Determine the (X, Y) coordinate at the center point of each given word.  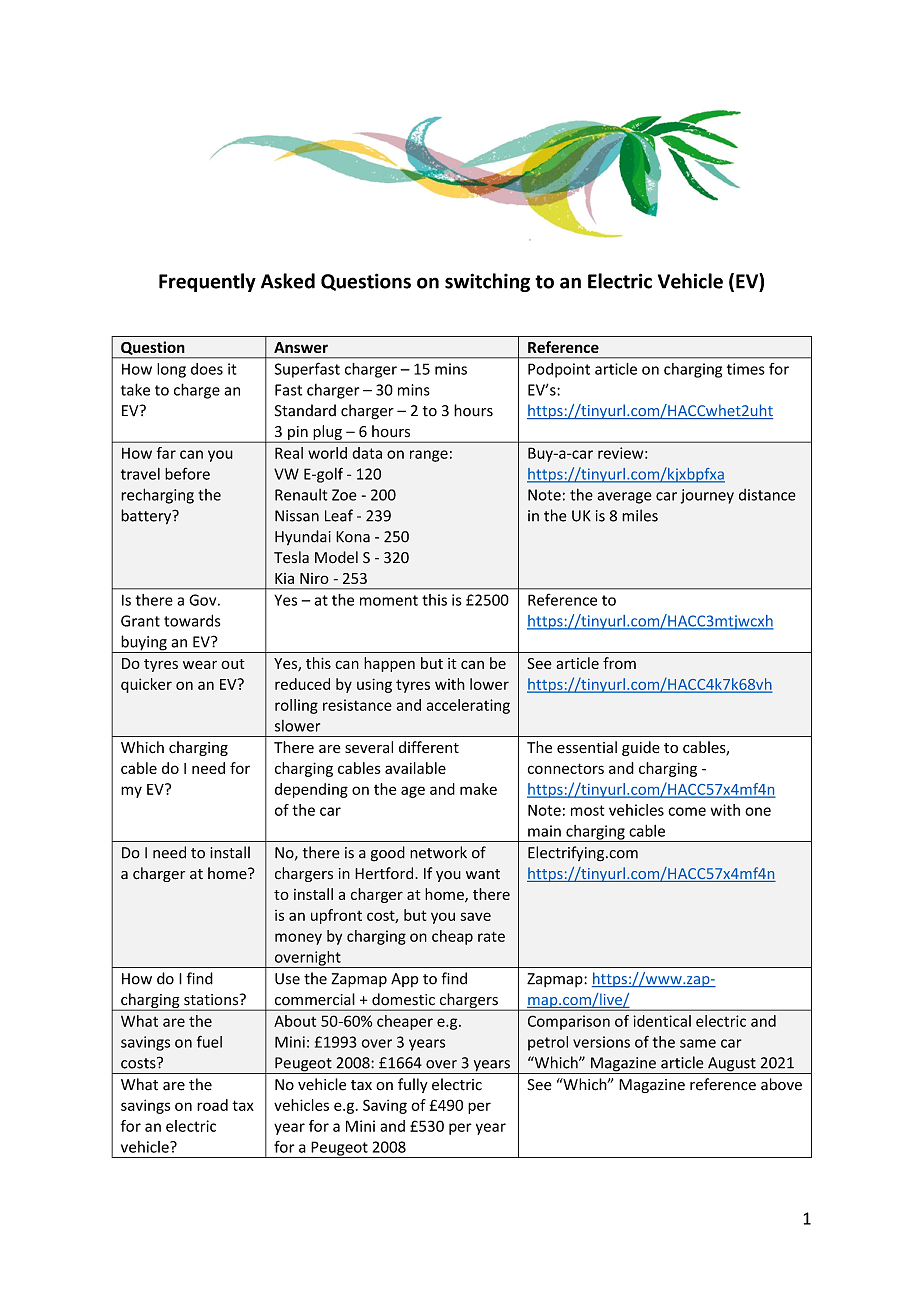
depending (311, 790)
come (687, 811)
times (746, 369)
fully (413, 1085)
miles (640, 515)
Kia (284, 578)
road (212, 1105)
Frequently (207, 282)
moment (389, 600)
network (438, 852)
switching (487, 282)
